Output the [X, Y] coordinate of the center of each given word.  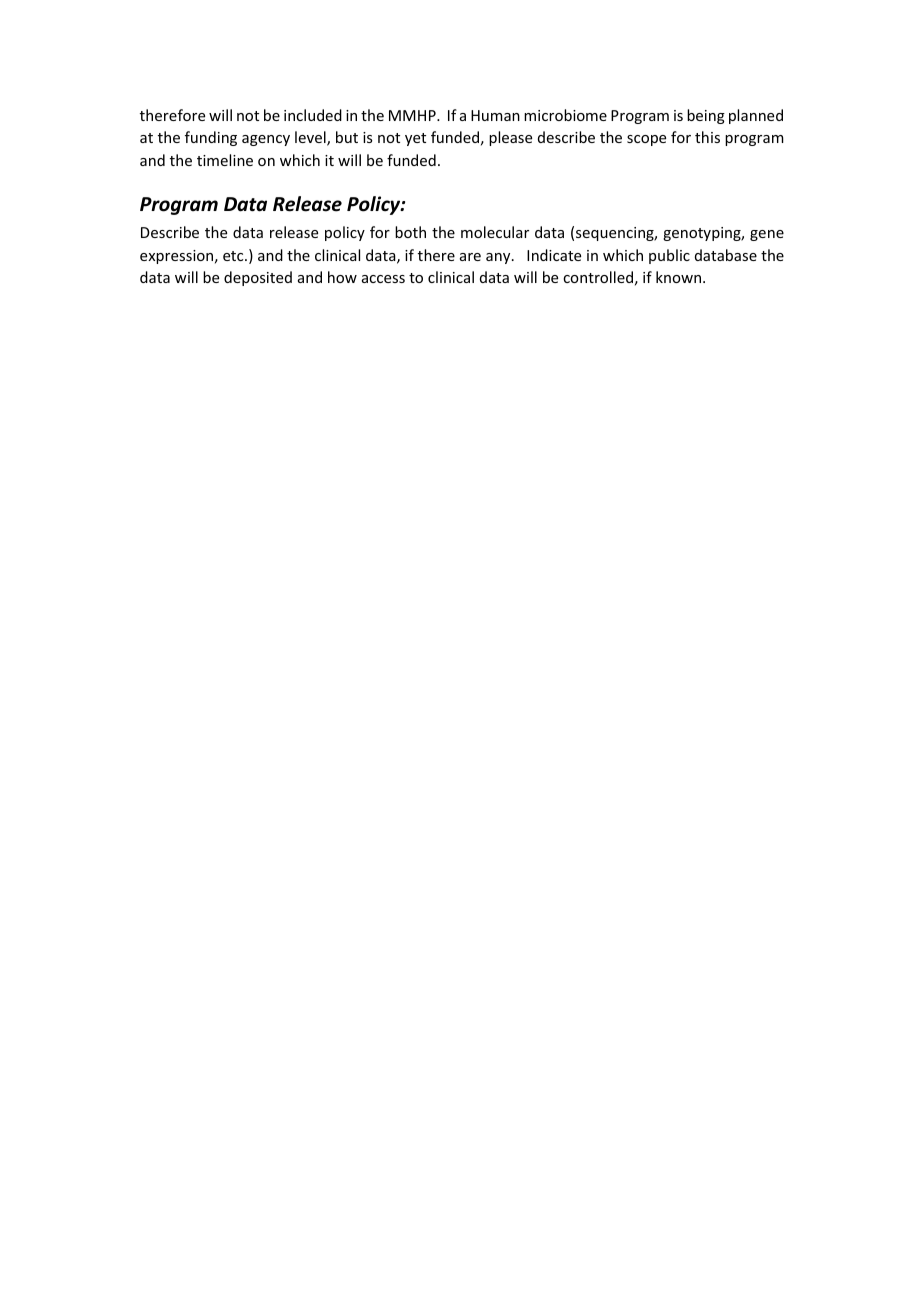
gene [767, 235]
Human [495, 115]
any [499, 258]
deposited [258, 278]
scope [646, 140]
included [313, 115]
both [410, 232]
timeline [225, 160]
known [680, 277]
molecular [495, 232]
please [510, 138]
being [706, 116]
